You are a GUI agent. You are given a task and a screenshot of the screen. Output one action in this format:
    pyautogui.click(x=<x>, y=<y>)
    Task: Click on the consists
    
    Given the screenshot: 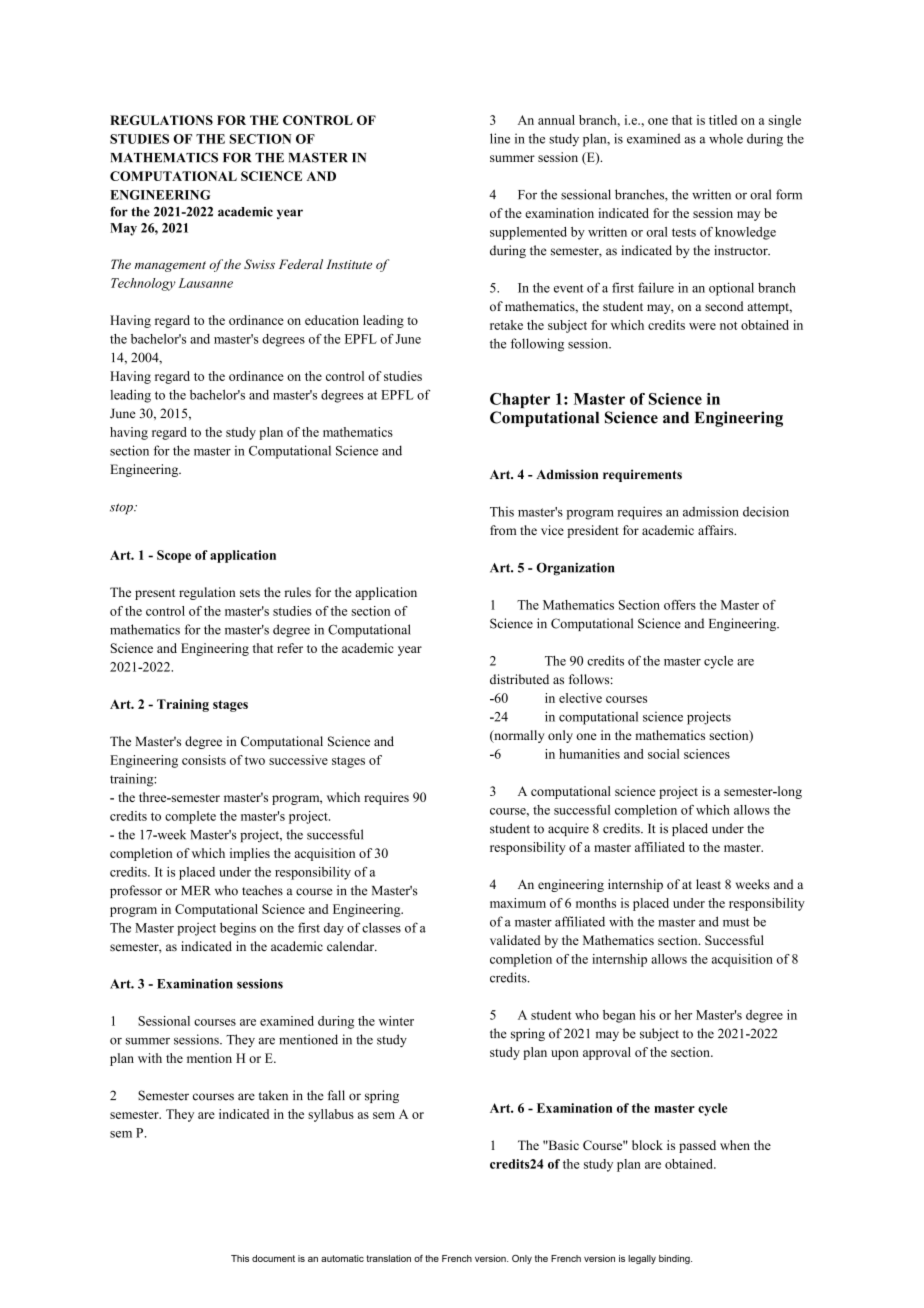 What is the action you would take?
    pyautogui.click(x=204, y=760)
